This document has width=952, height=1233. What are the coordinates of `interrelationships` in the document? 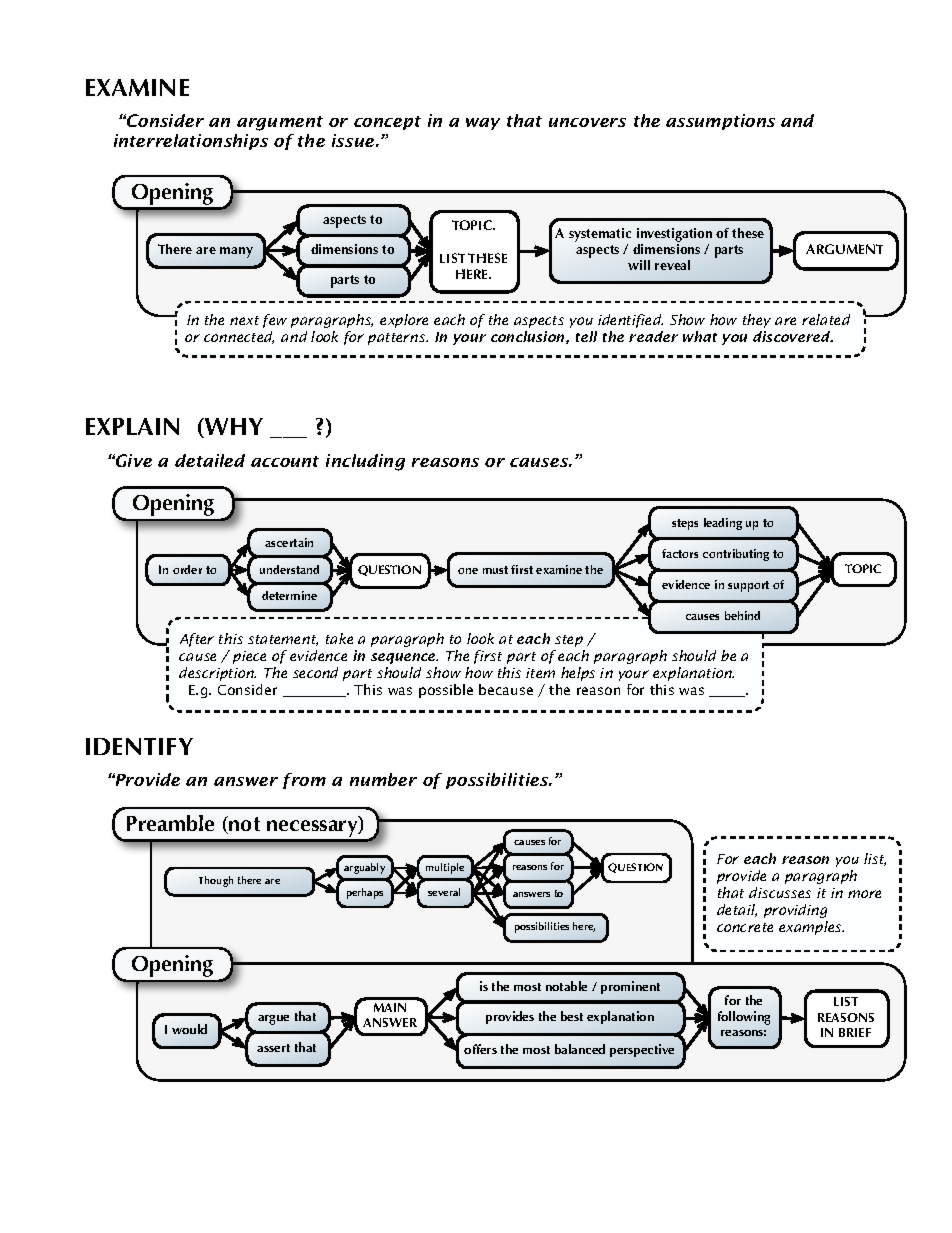 It's located at (191, 142).
